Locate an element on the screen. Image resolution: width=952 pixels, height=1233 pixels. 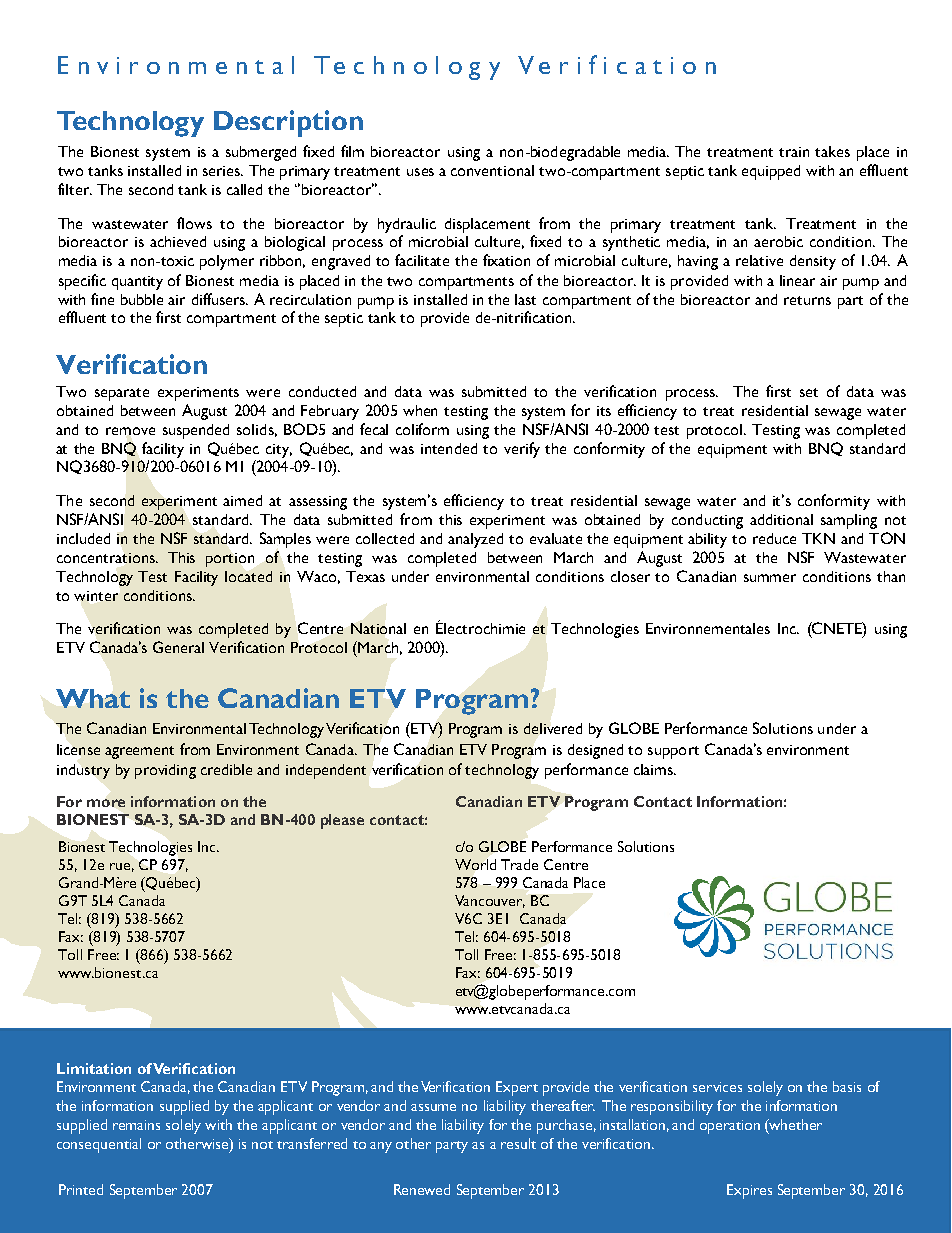
General is located at coordinates (178, 647).
